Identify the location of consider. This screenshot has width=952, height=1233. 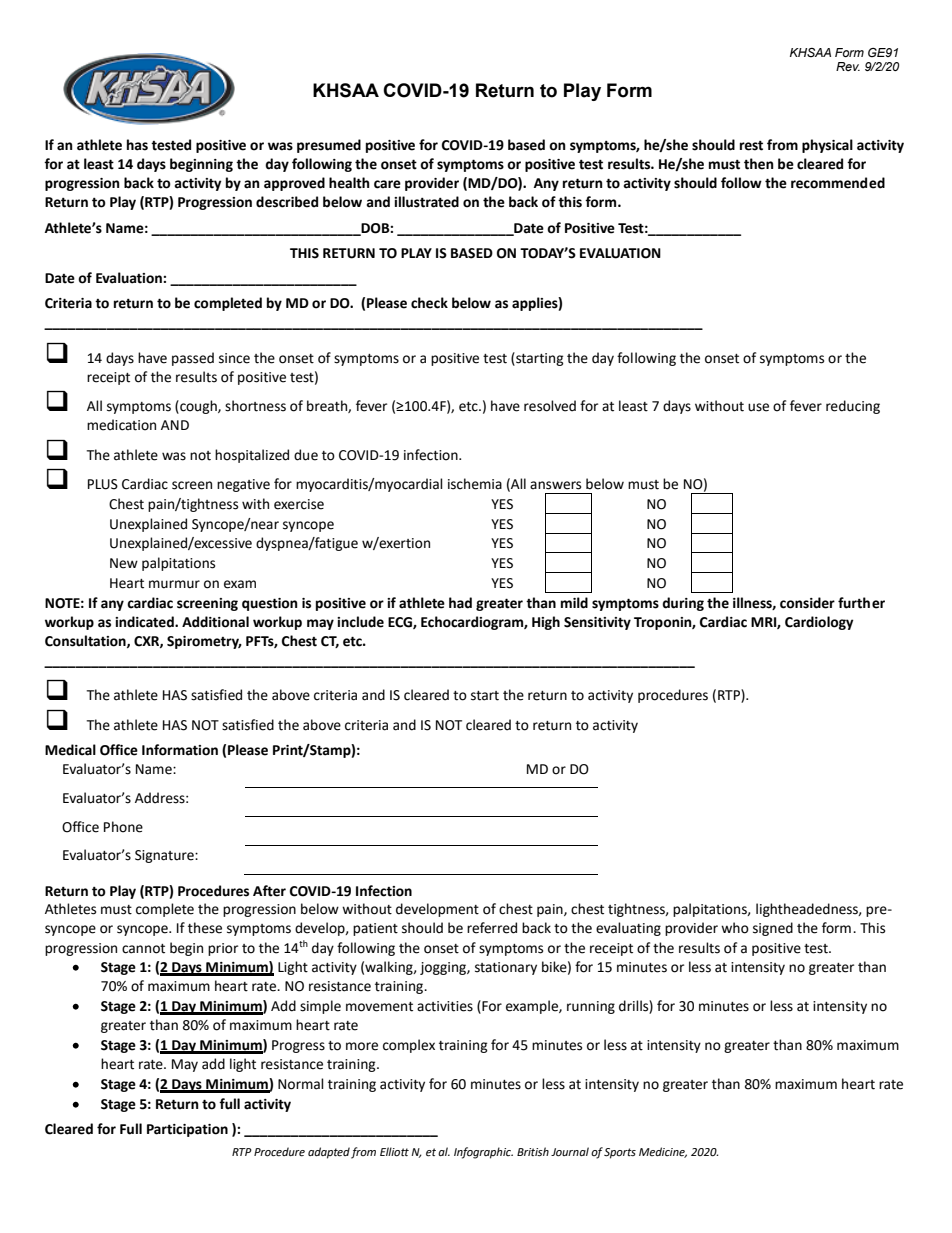
(807, 603).
